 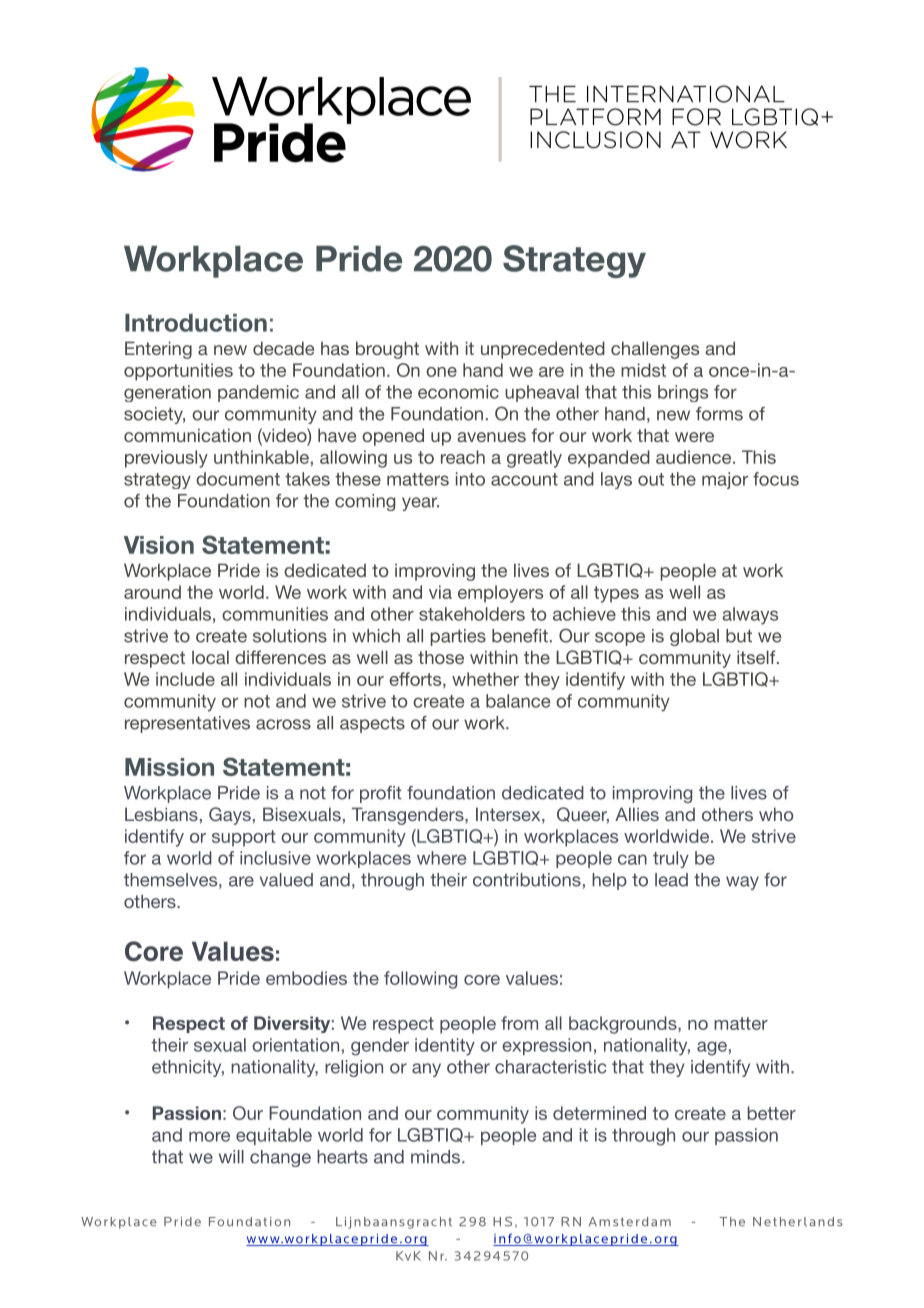 What do you see at coordinates (209, 1136) in the document?
I see `more` at bounding box center [209, 1136].
